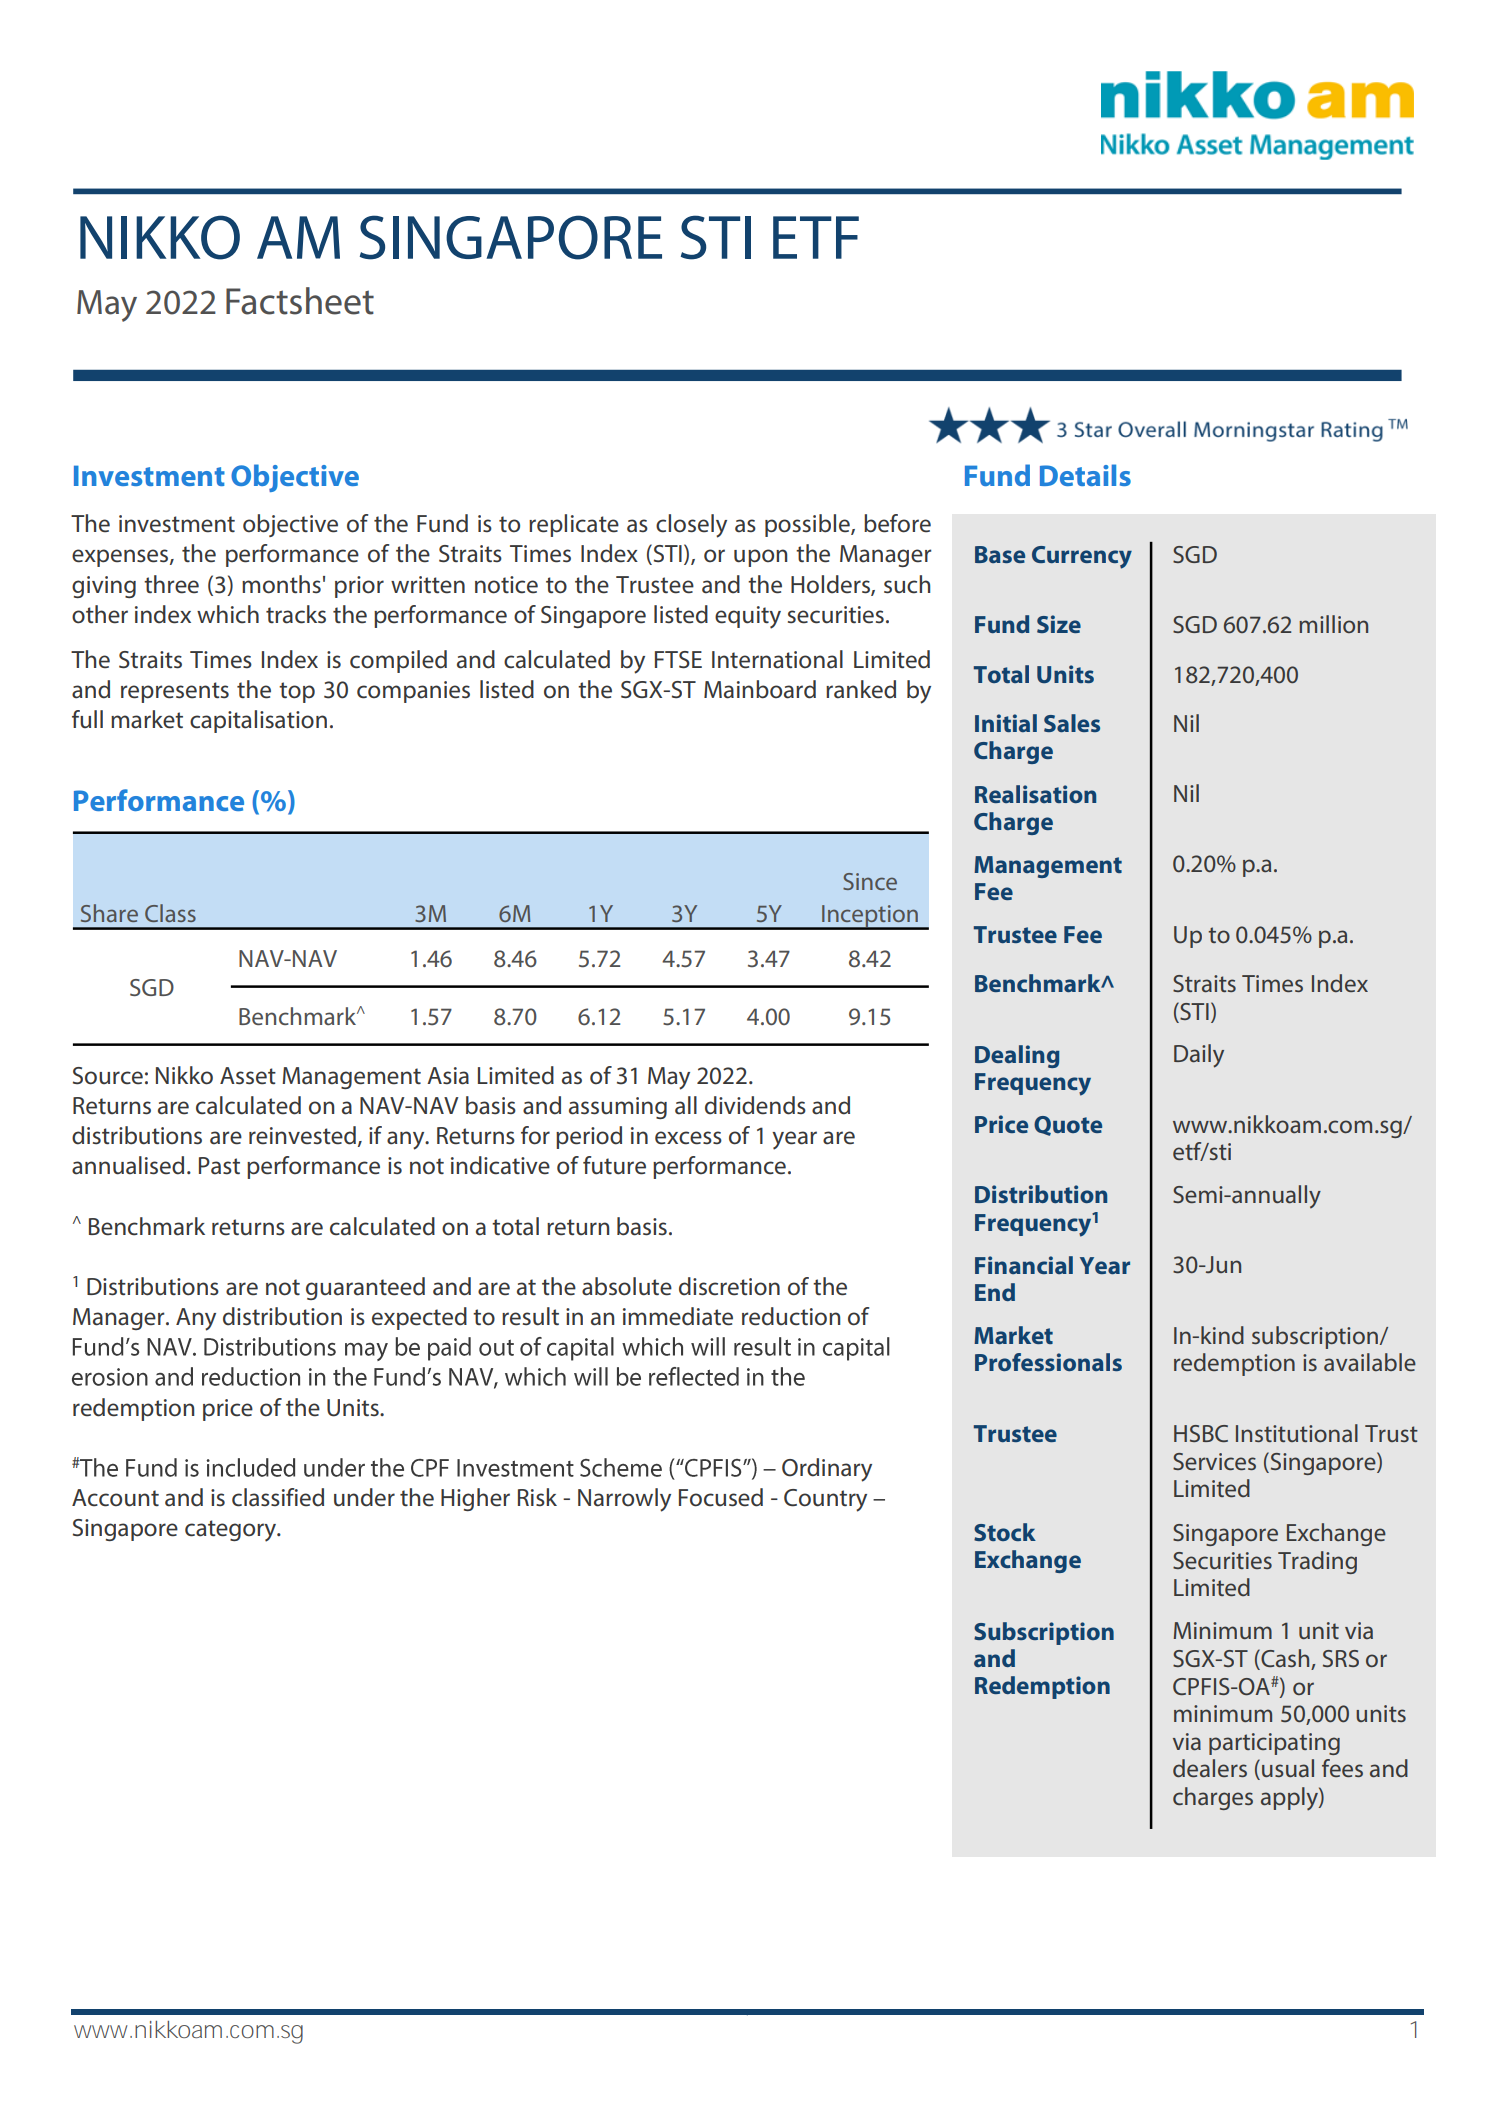 This screenshot has width=1495, height=2115. Describe the element at coordinates (281, 584) in the screenshot. I see `months` at that location.
